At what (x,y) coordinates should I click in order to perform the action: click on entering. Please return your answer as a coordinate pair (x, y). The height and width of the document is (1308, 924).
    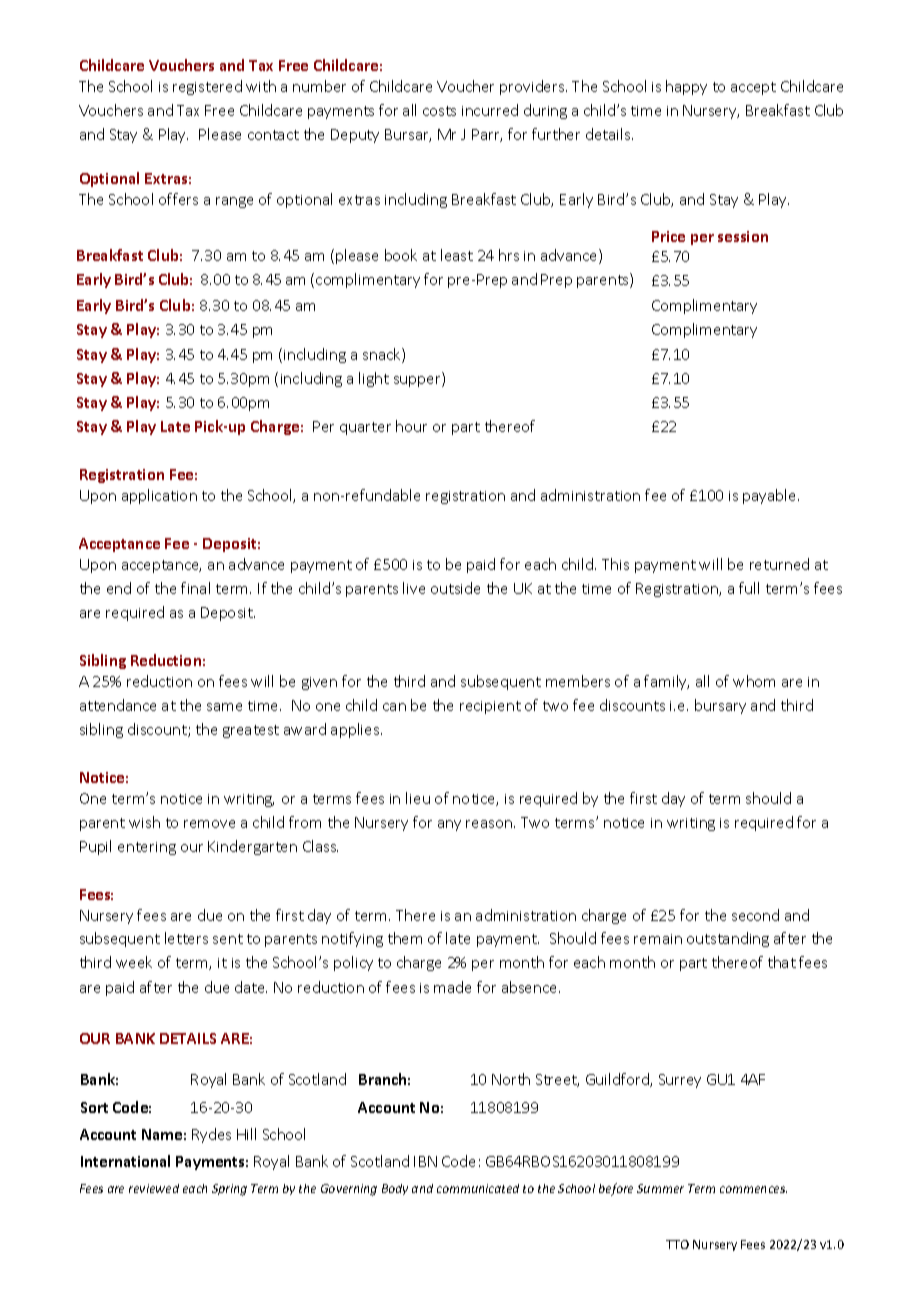
    Looking at the image, I should click on (147, 848).
